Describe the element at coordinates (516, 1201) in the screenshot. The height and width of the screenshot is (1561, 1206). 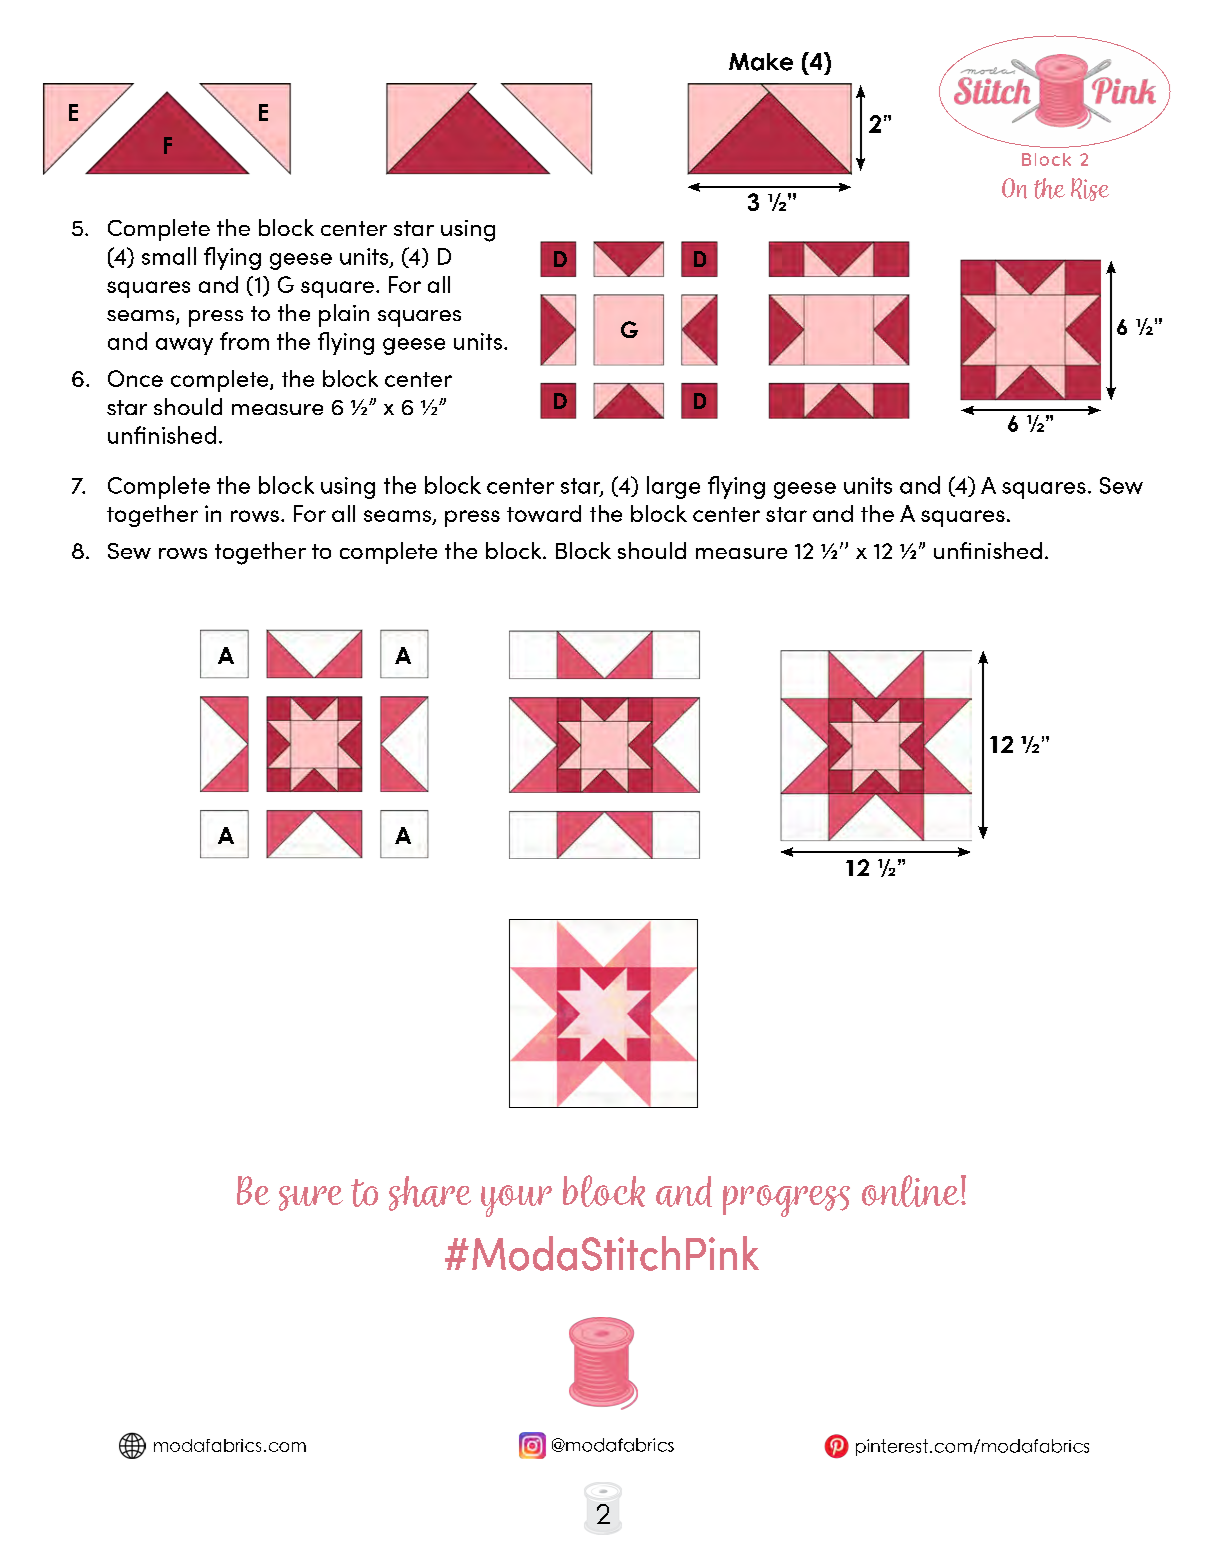
I see `your` at that location.
